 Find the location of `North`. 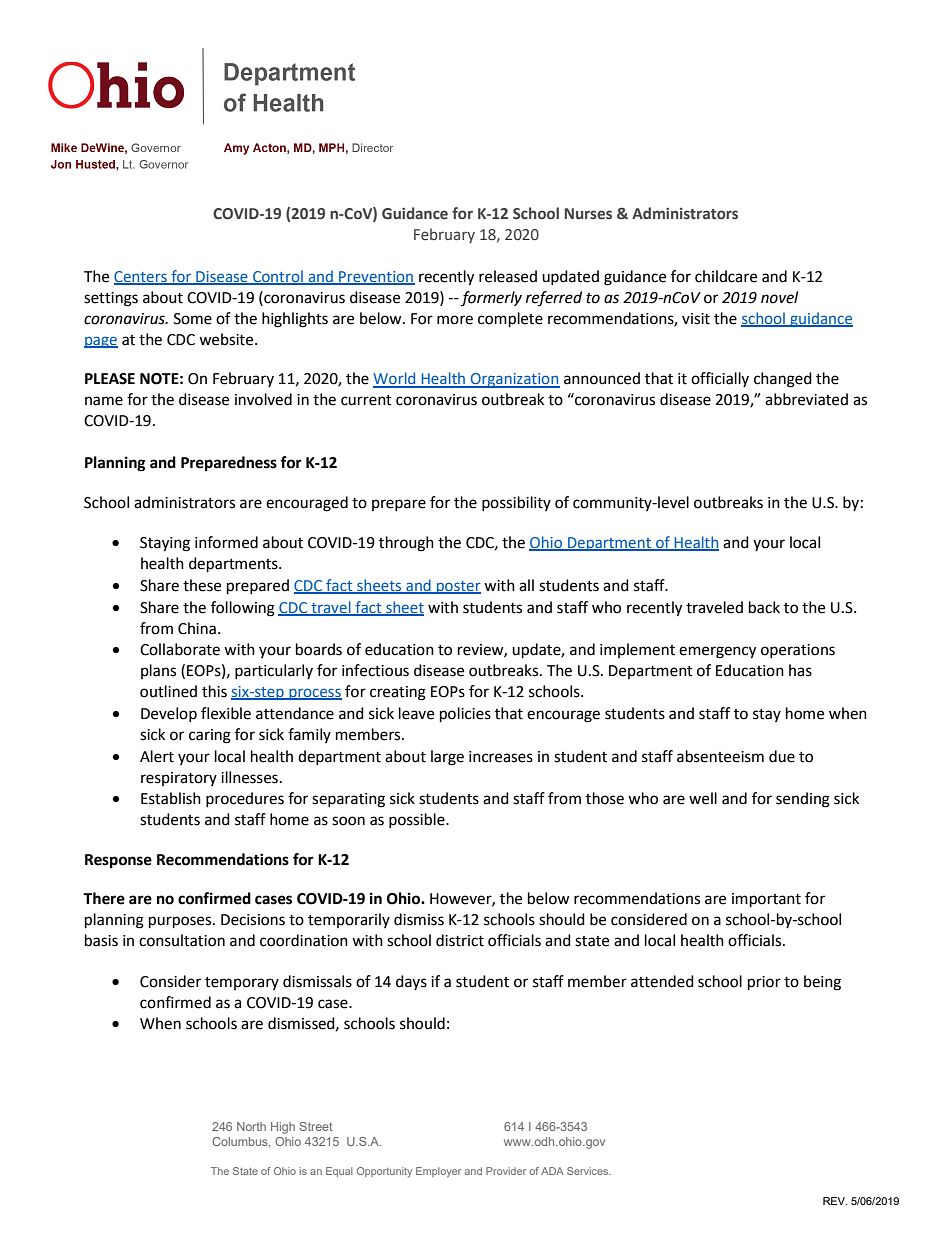

North is located at coordinates (251, 1126).
